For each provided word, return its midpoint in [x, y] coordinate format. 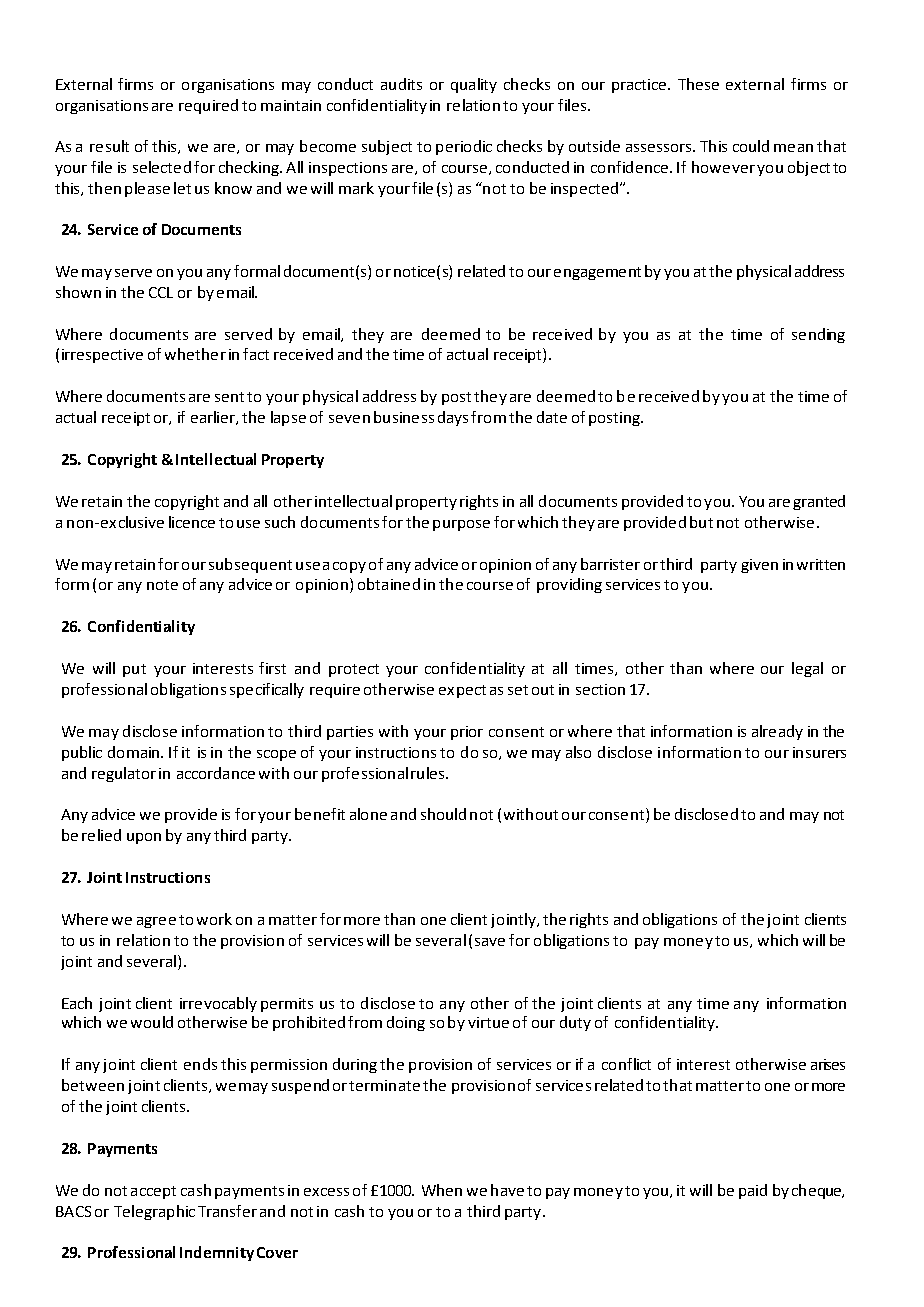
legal [807, 669]
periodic [464, 147]
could [751, 146]
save [490, 942]
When [442, 1190]
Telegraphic [154, 1212]
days [453, 418]
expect [462, 691]
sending [818, 335]
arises [828, 1064]
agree [156, 922]
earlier [214, 418]
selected [162, 167]
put [134, 670]
